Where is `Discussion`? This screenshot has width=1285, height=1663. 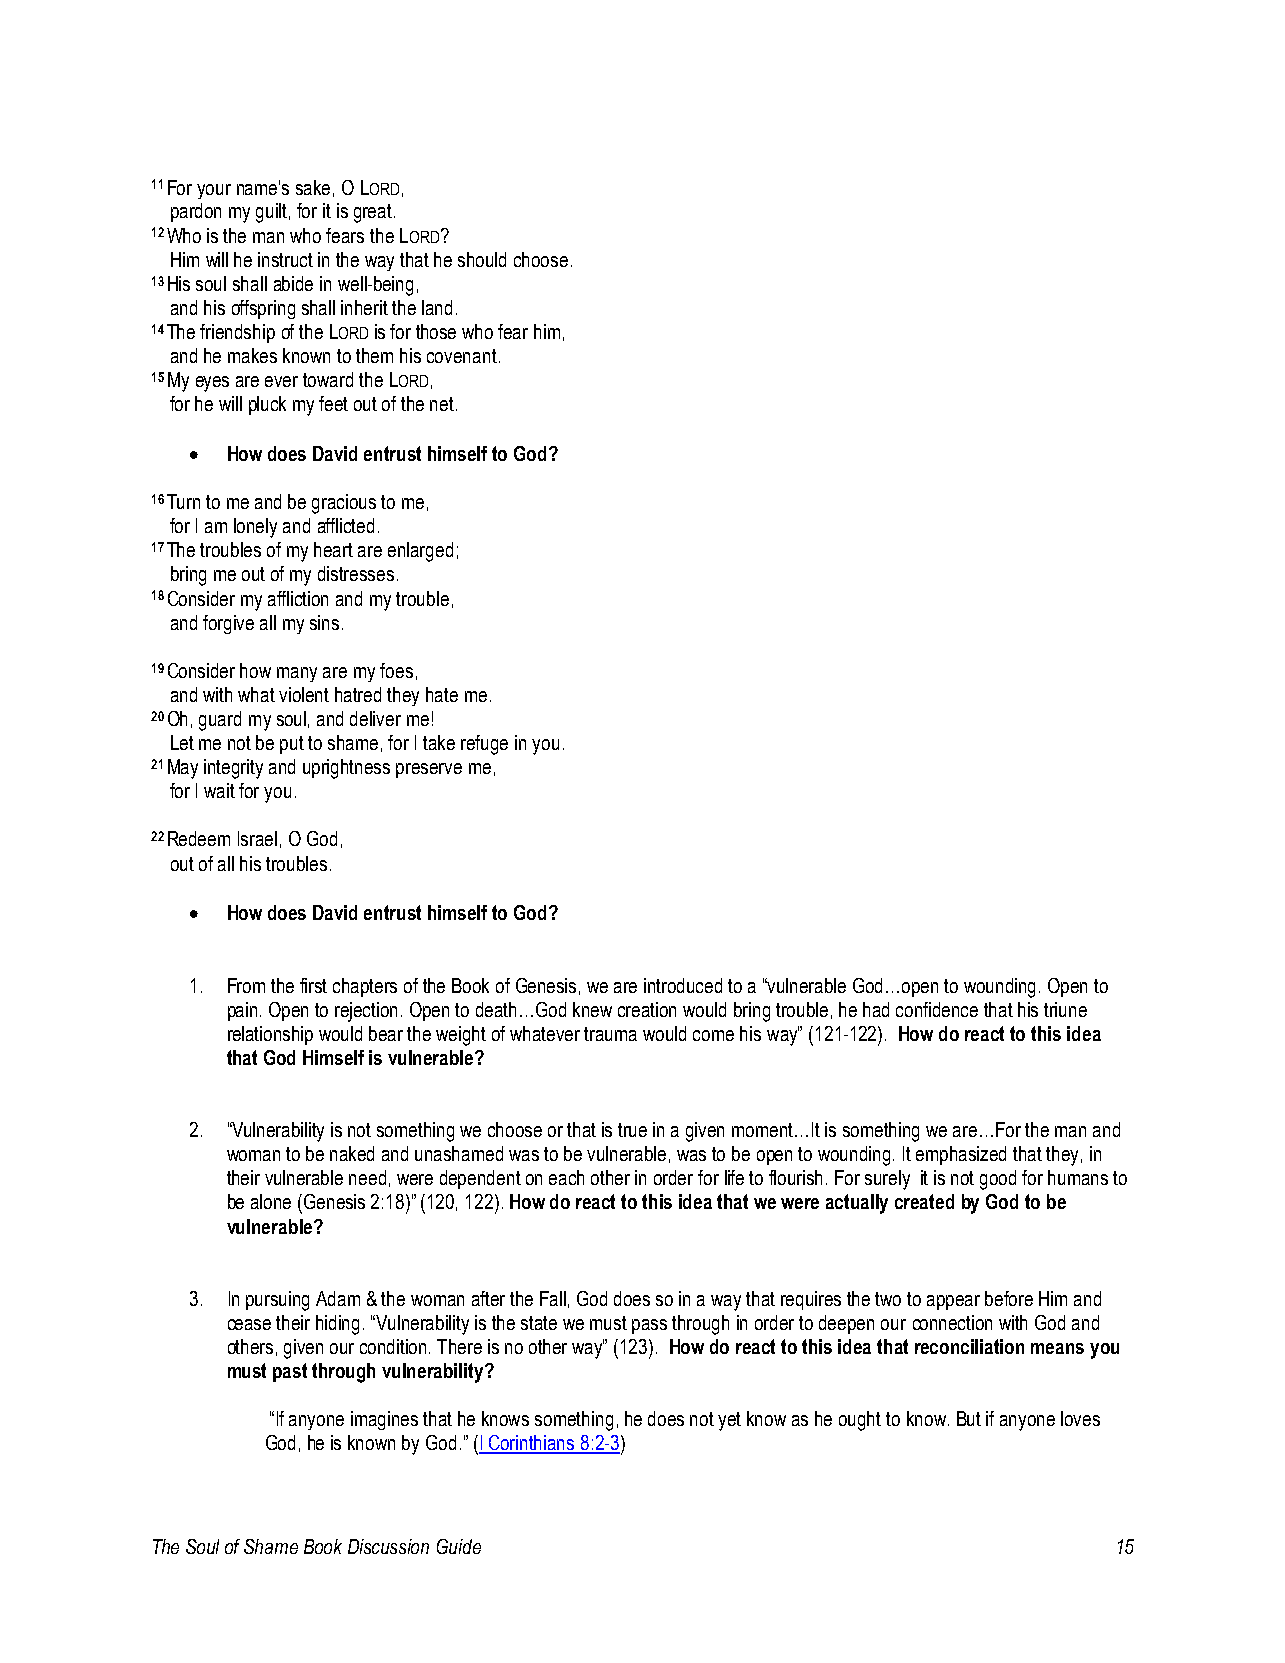 Discussion is located at coordinates (388, 1546).
